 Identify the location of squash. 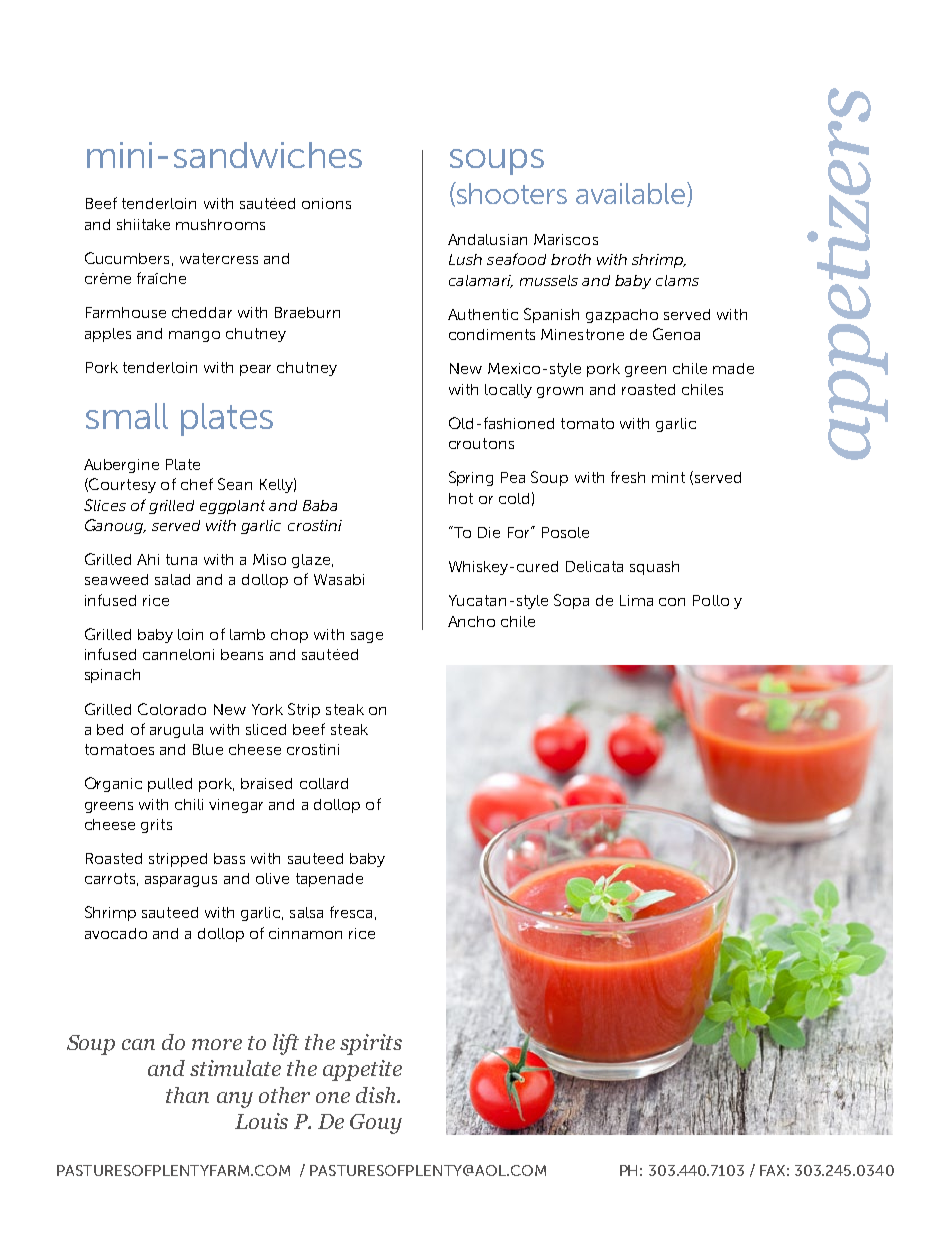
(654, 568).
